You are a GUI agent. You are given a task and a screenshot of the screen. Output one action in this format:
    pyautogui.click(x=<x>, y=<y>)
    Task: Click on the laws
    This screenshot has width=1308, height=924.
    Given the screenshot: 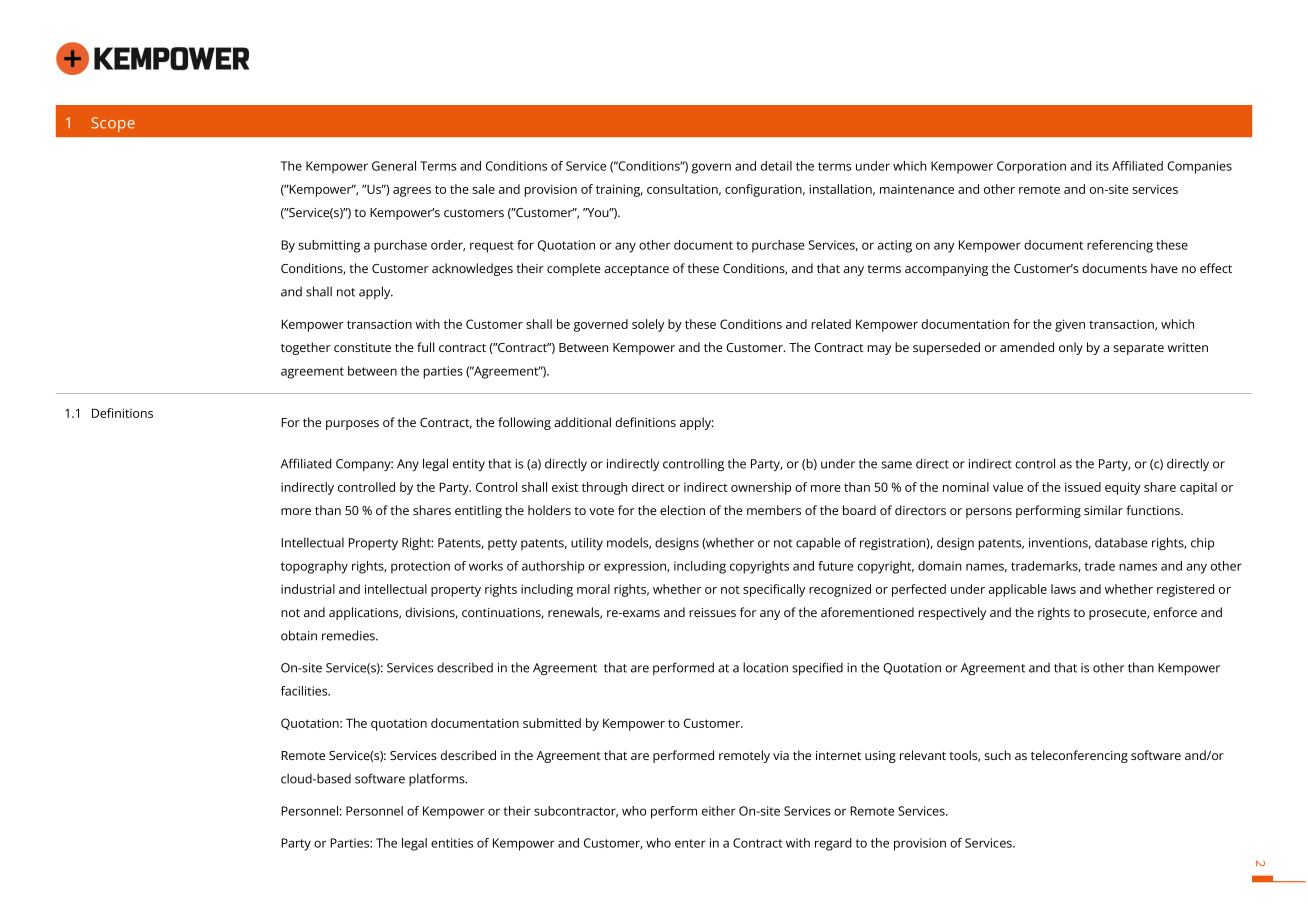 What is the action you would take?
    pyautogui.click(x=1063, y=589)
